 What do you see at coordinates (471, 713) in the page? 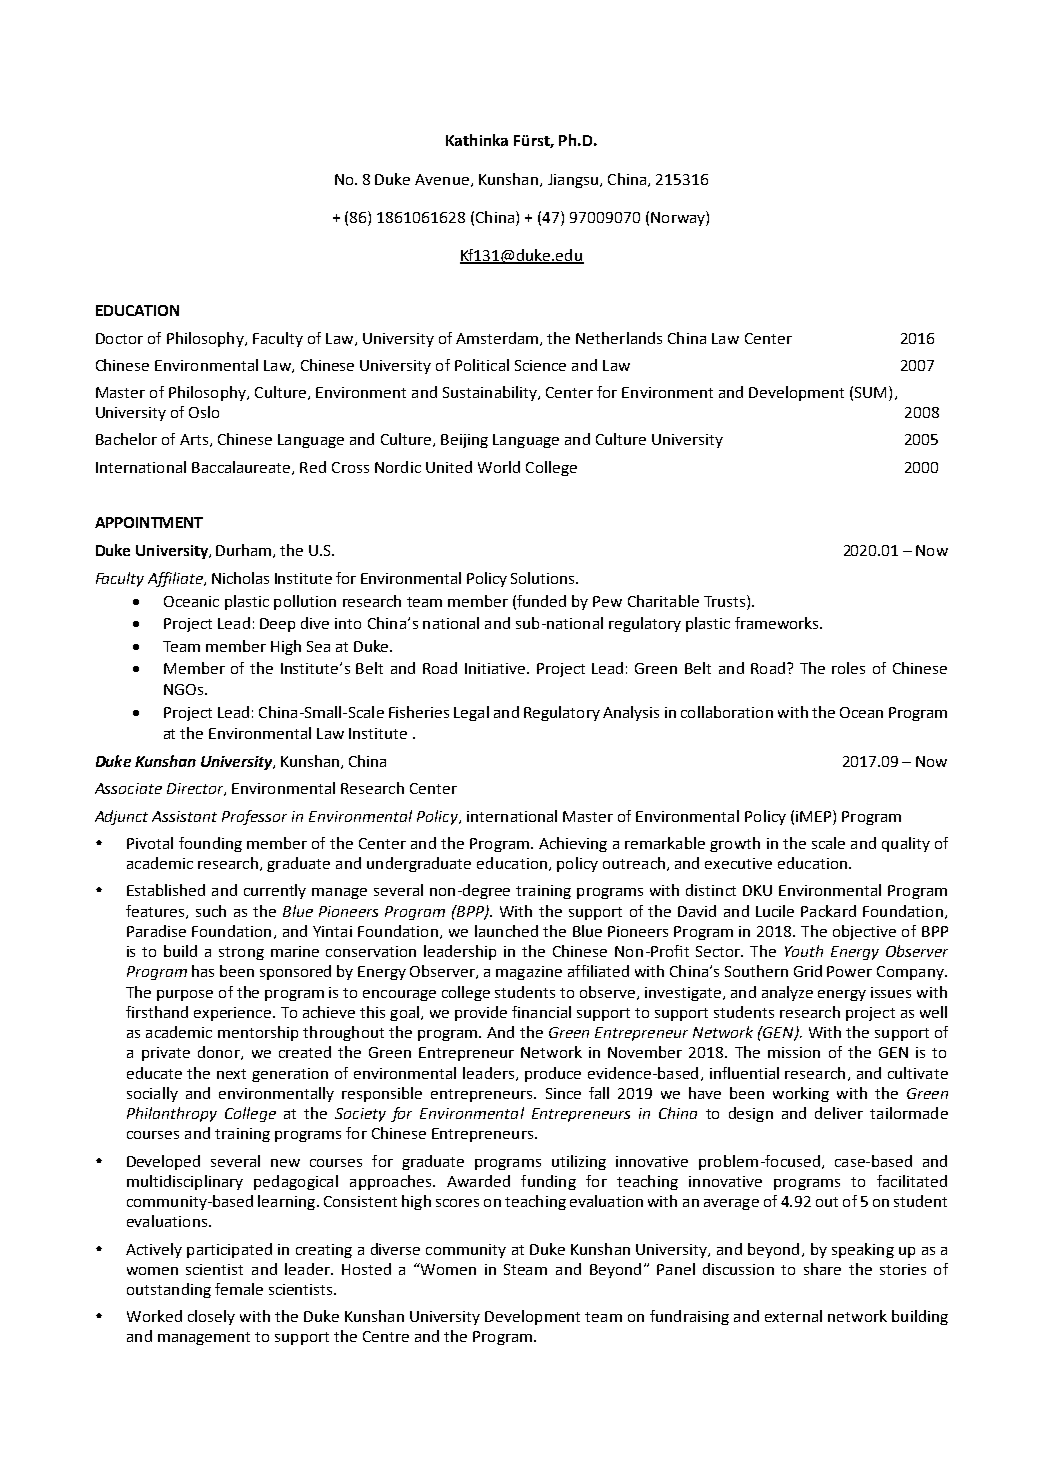
I see `Legal` at bounding box center [471, 713].
